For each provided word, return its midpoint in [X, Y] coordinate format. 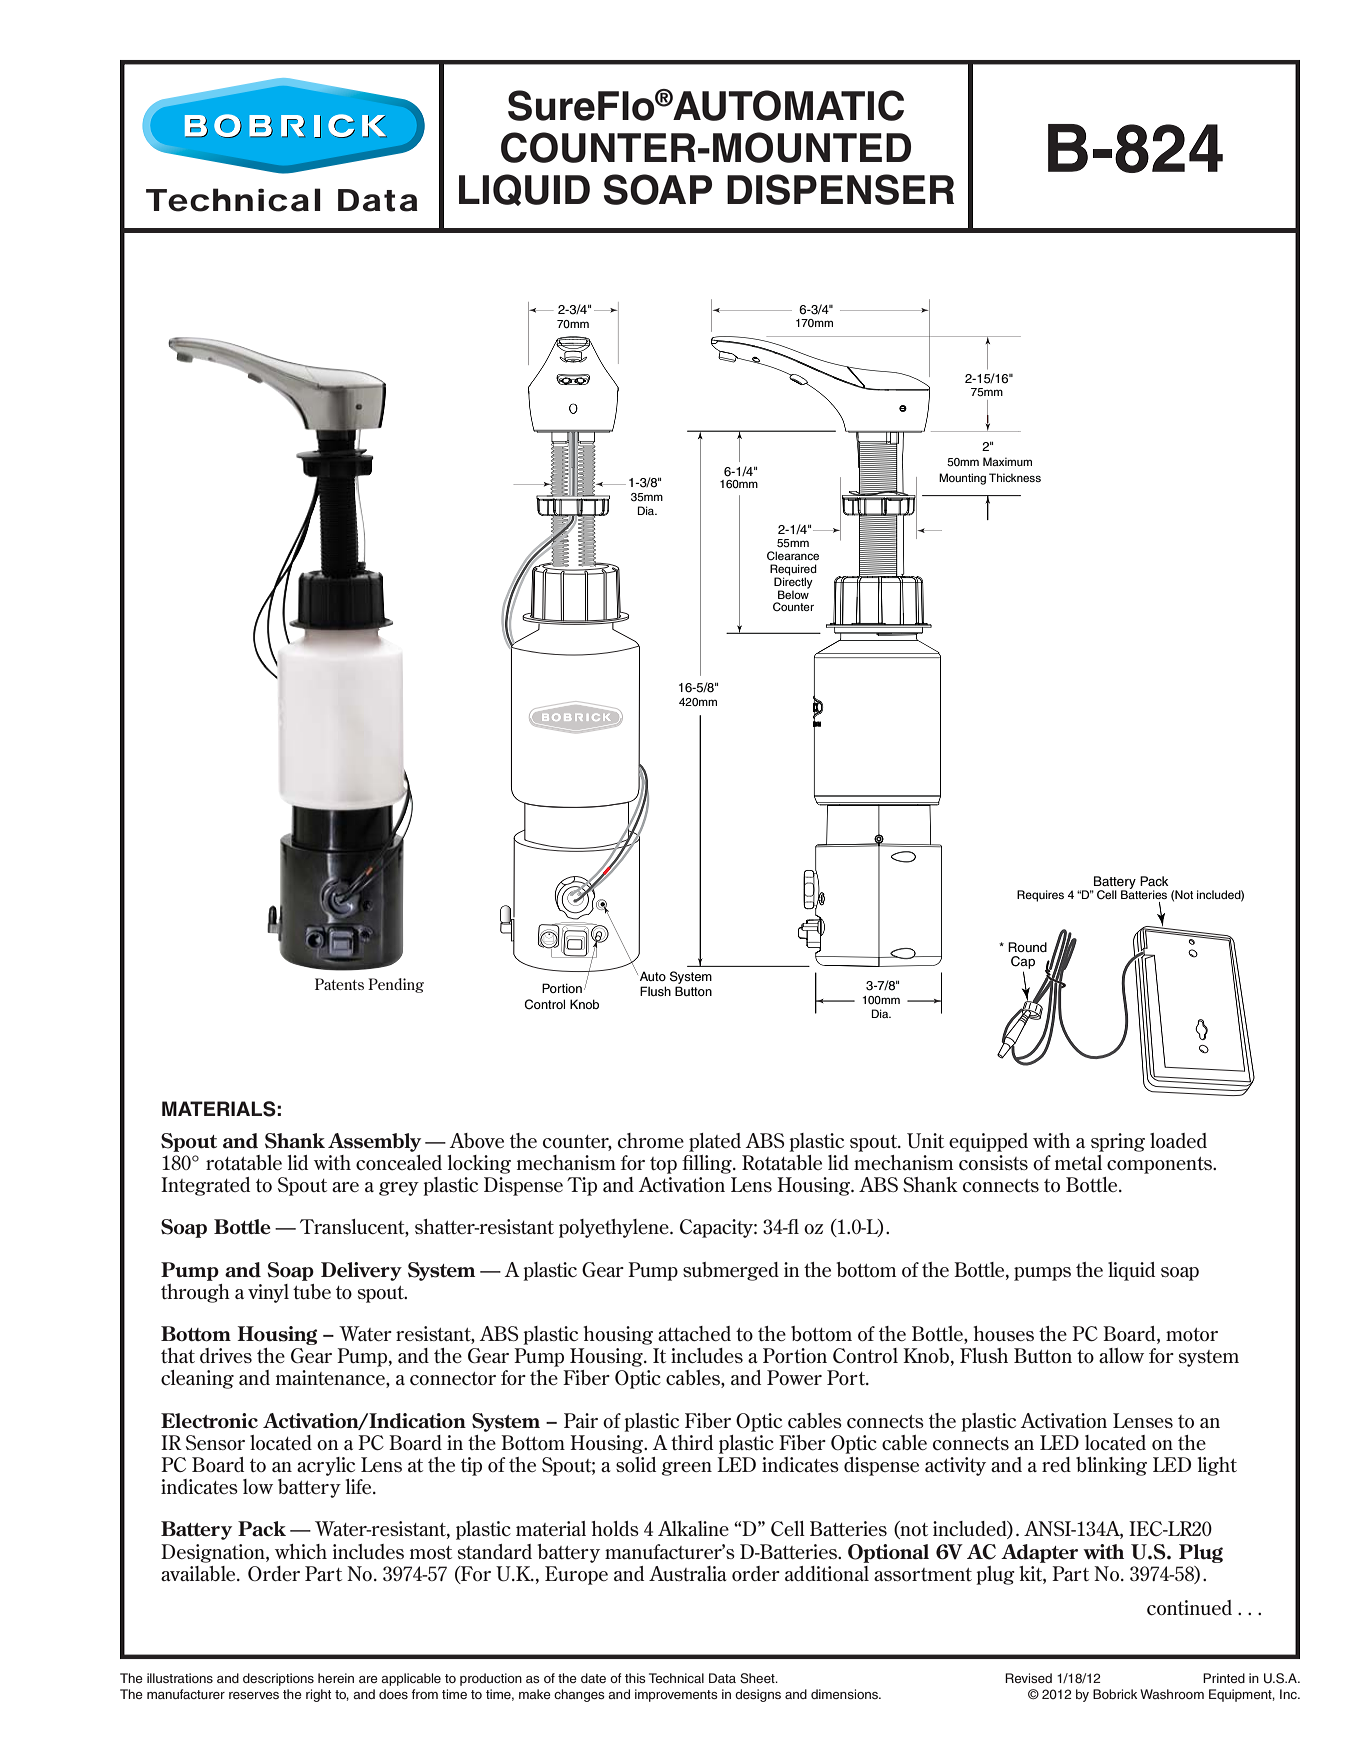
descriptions [278, 1679]
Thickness [1015, 477]
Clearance [793, 555]
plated [715, 1142]
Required [793, 571]
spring [1118, 1142]
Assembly [374, 1142]
